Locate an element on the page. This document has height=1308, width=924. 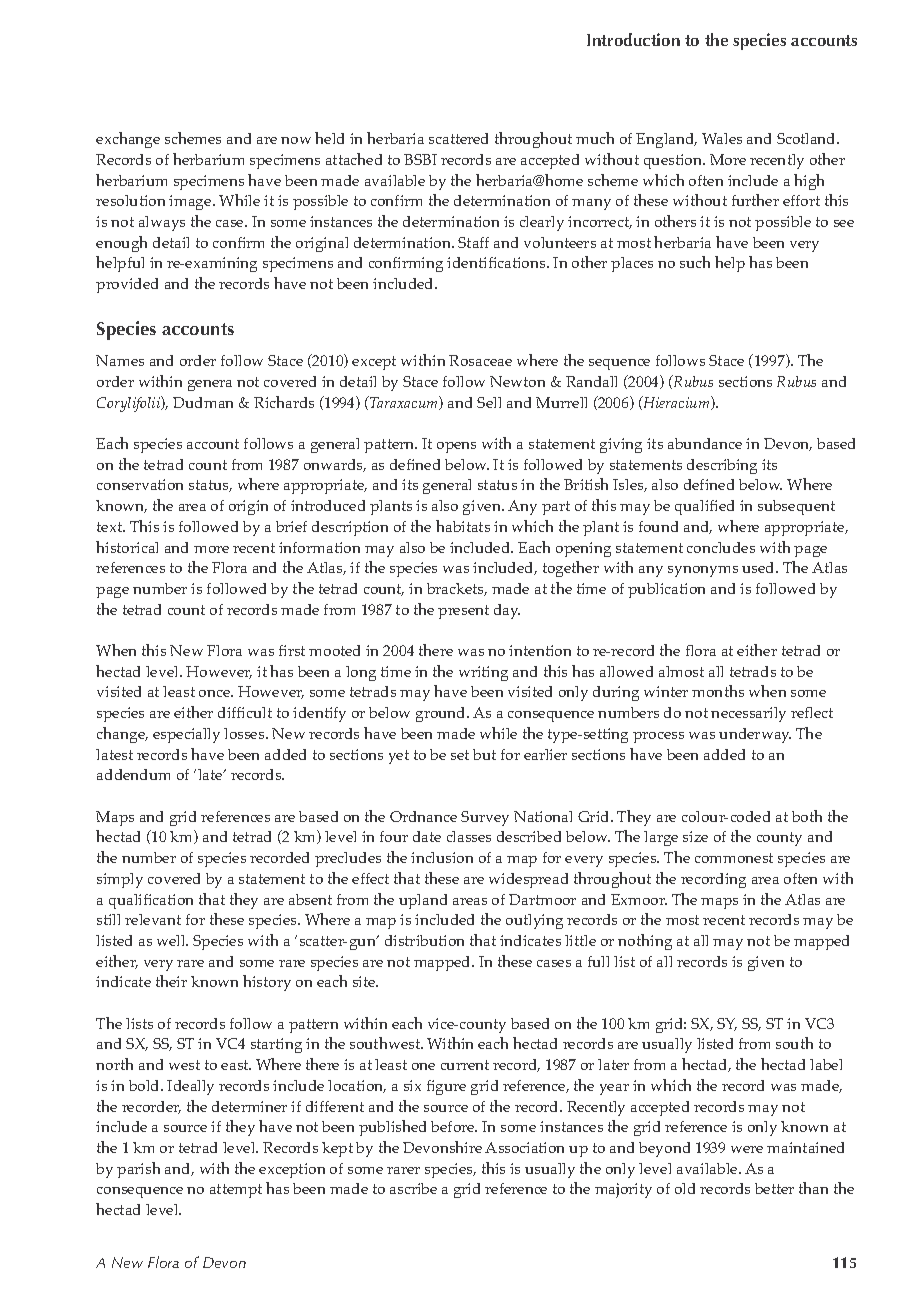
Wales is located at coordinates (722, 138).
